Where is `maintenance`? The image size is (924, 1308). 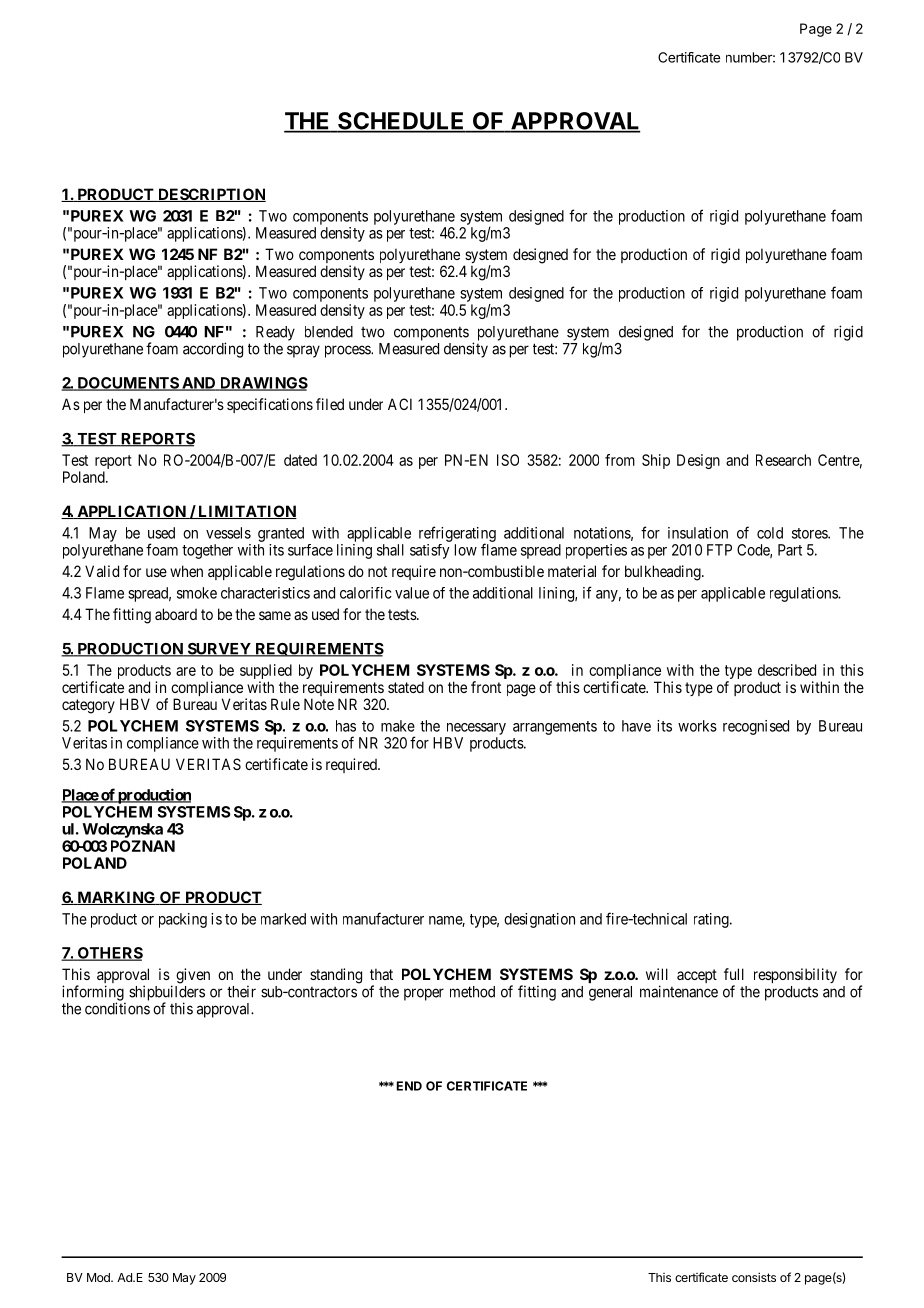
maintenance is located at coordinates (679, 991).
